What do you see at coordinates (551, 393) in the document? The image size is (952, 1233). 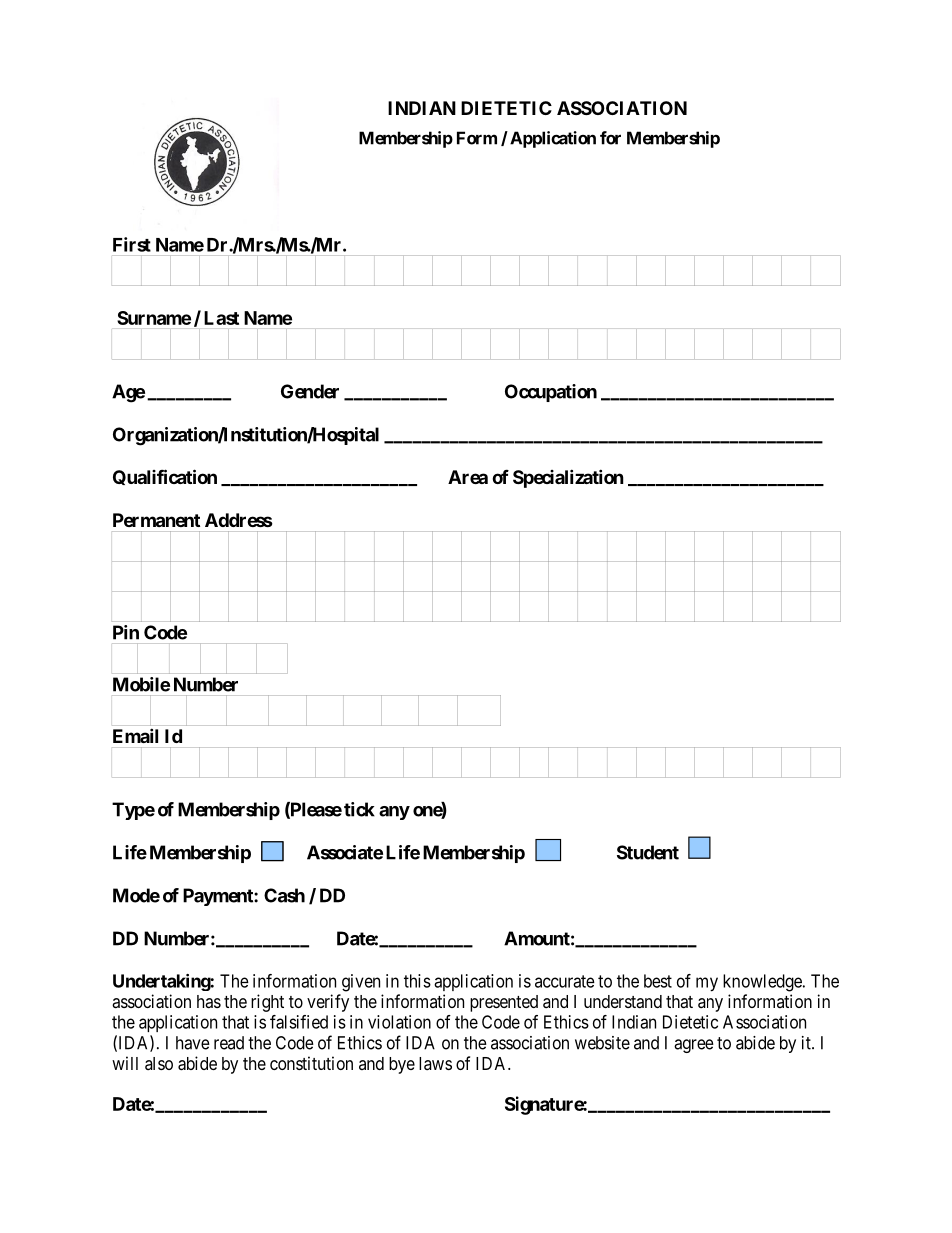 I see `Occupation` at bounding box center [551, 393].
